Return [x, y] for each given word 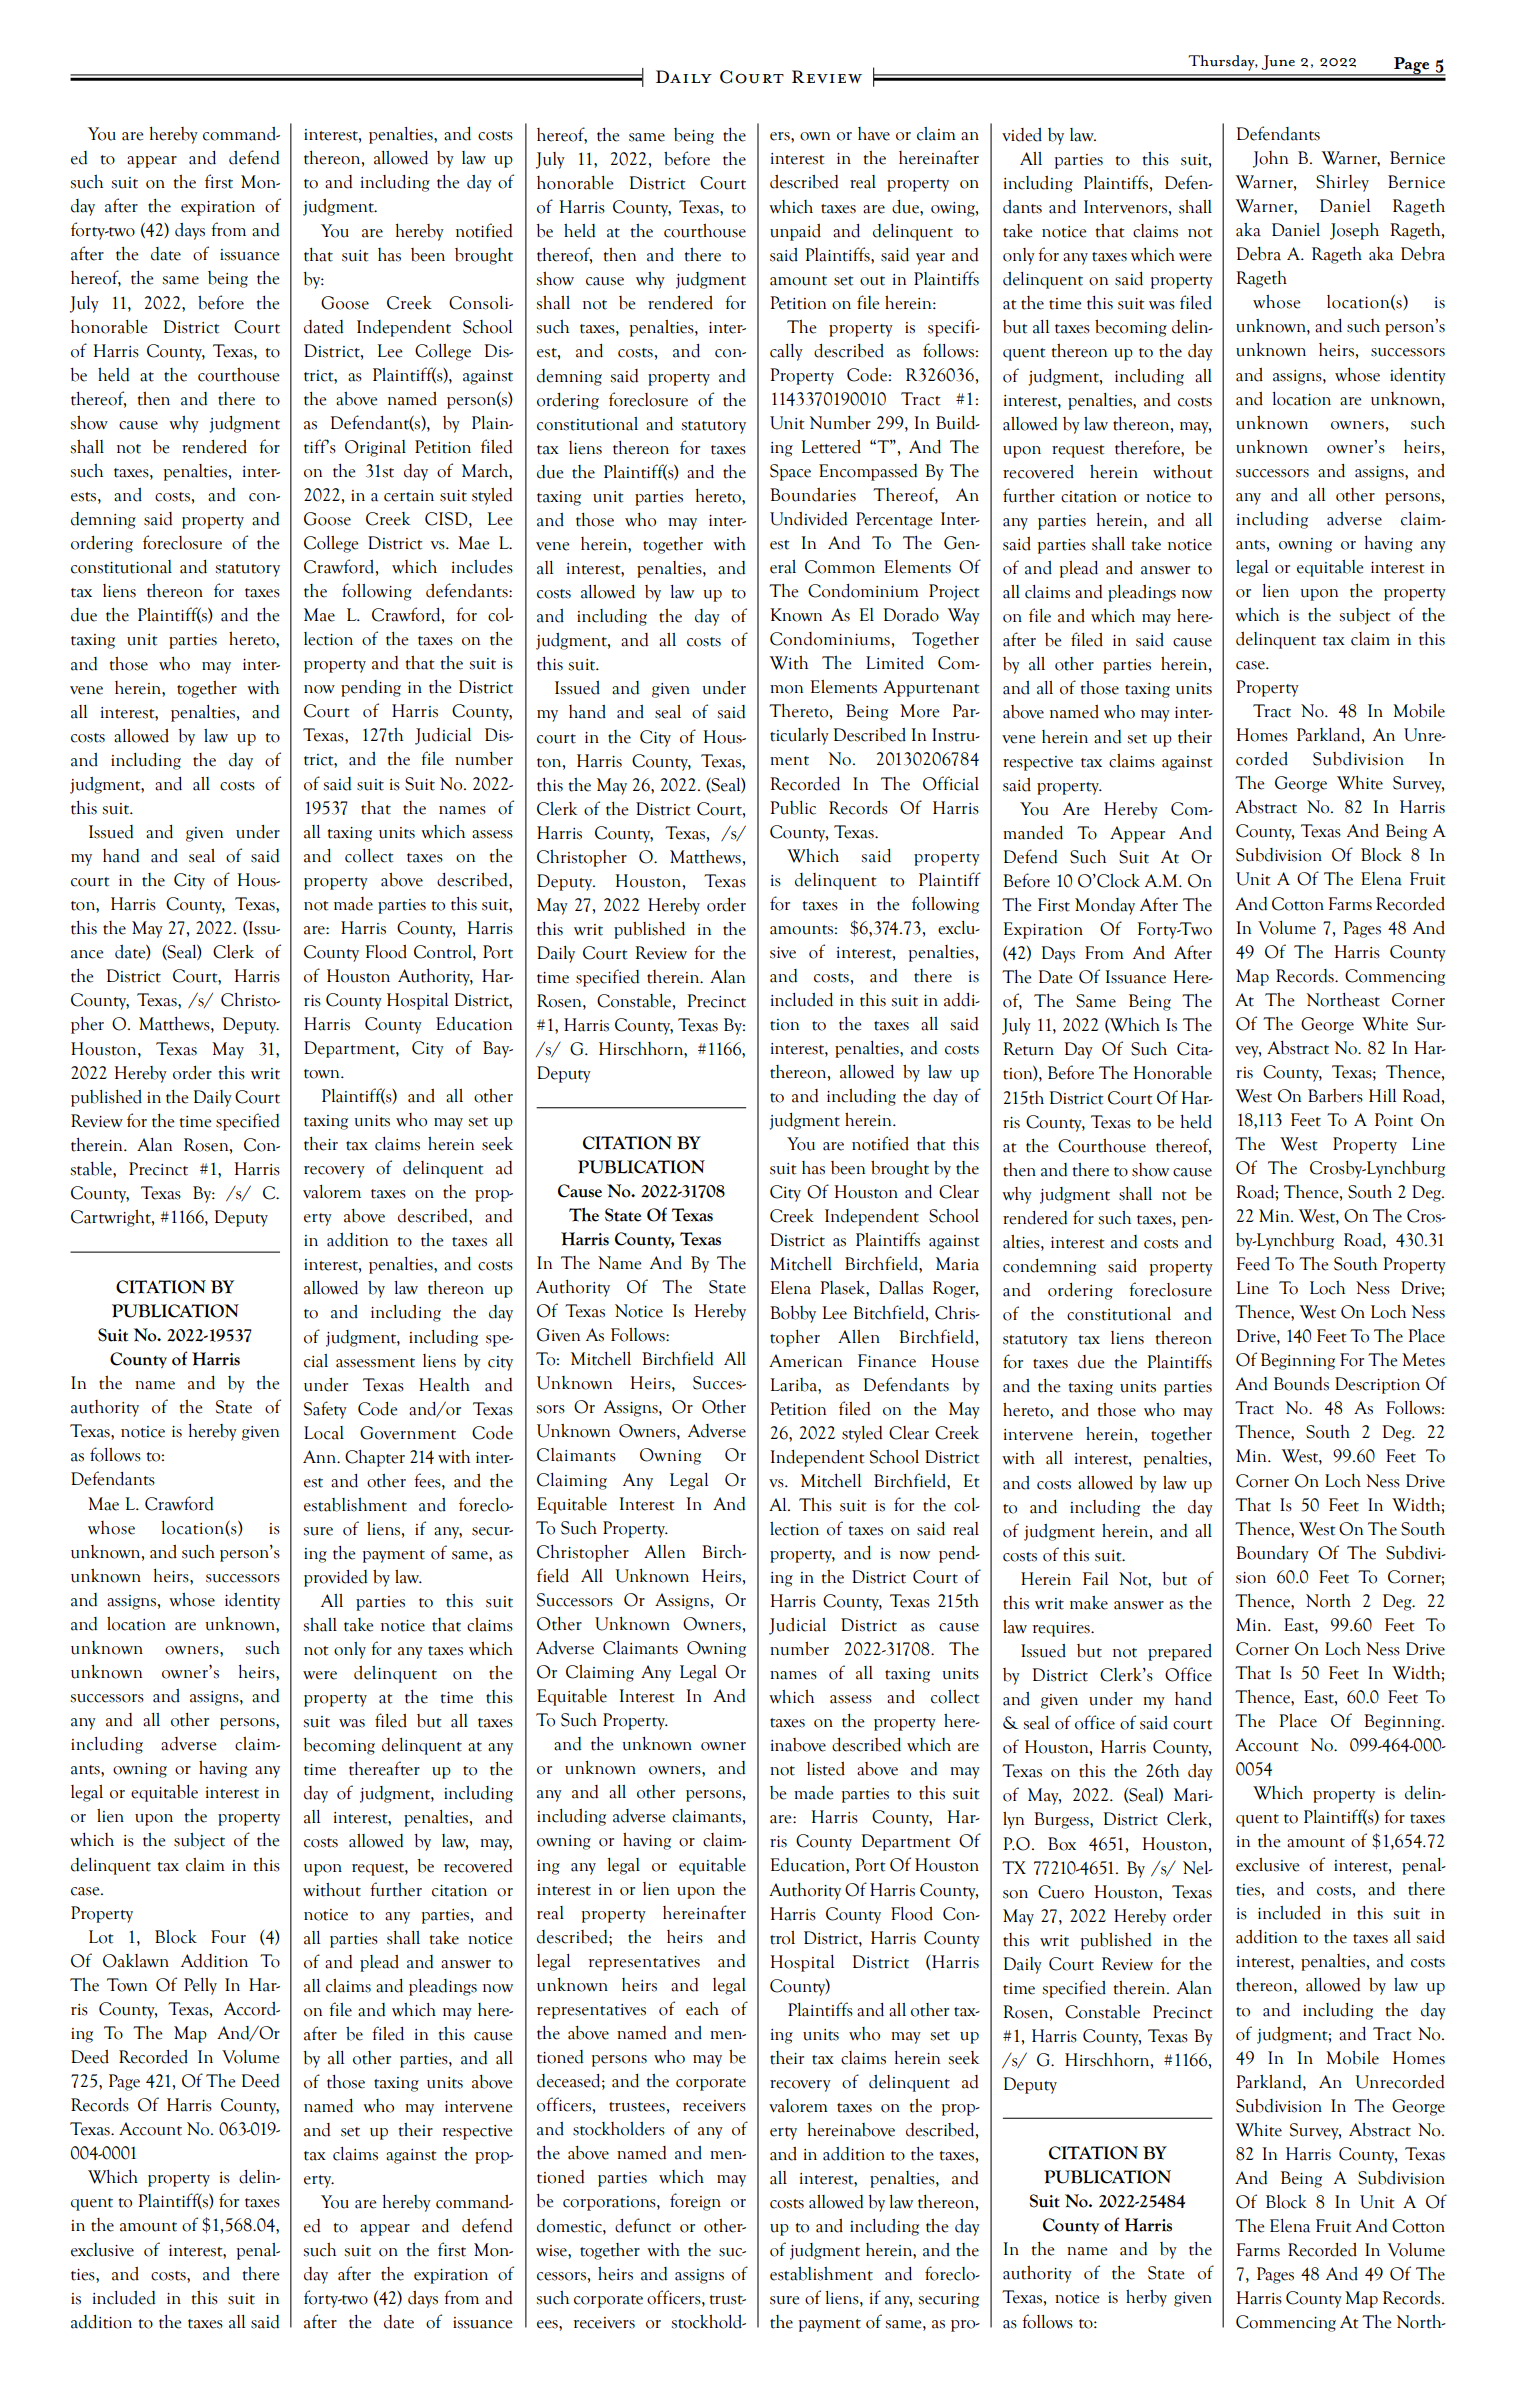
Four [228, 1937]
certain [409, 496]
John [1270, 159]
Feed [1253, 1264]
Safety [325, 1410]
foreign [695, 2202]
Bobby [793, 1314]
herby [1146, 2298]
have [874, 134]
